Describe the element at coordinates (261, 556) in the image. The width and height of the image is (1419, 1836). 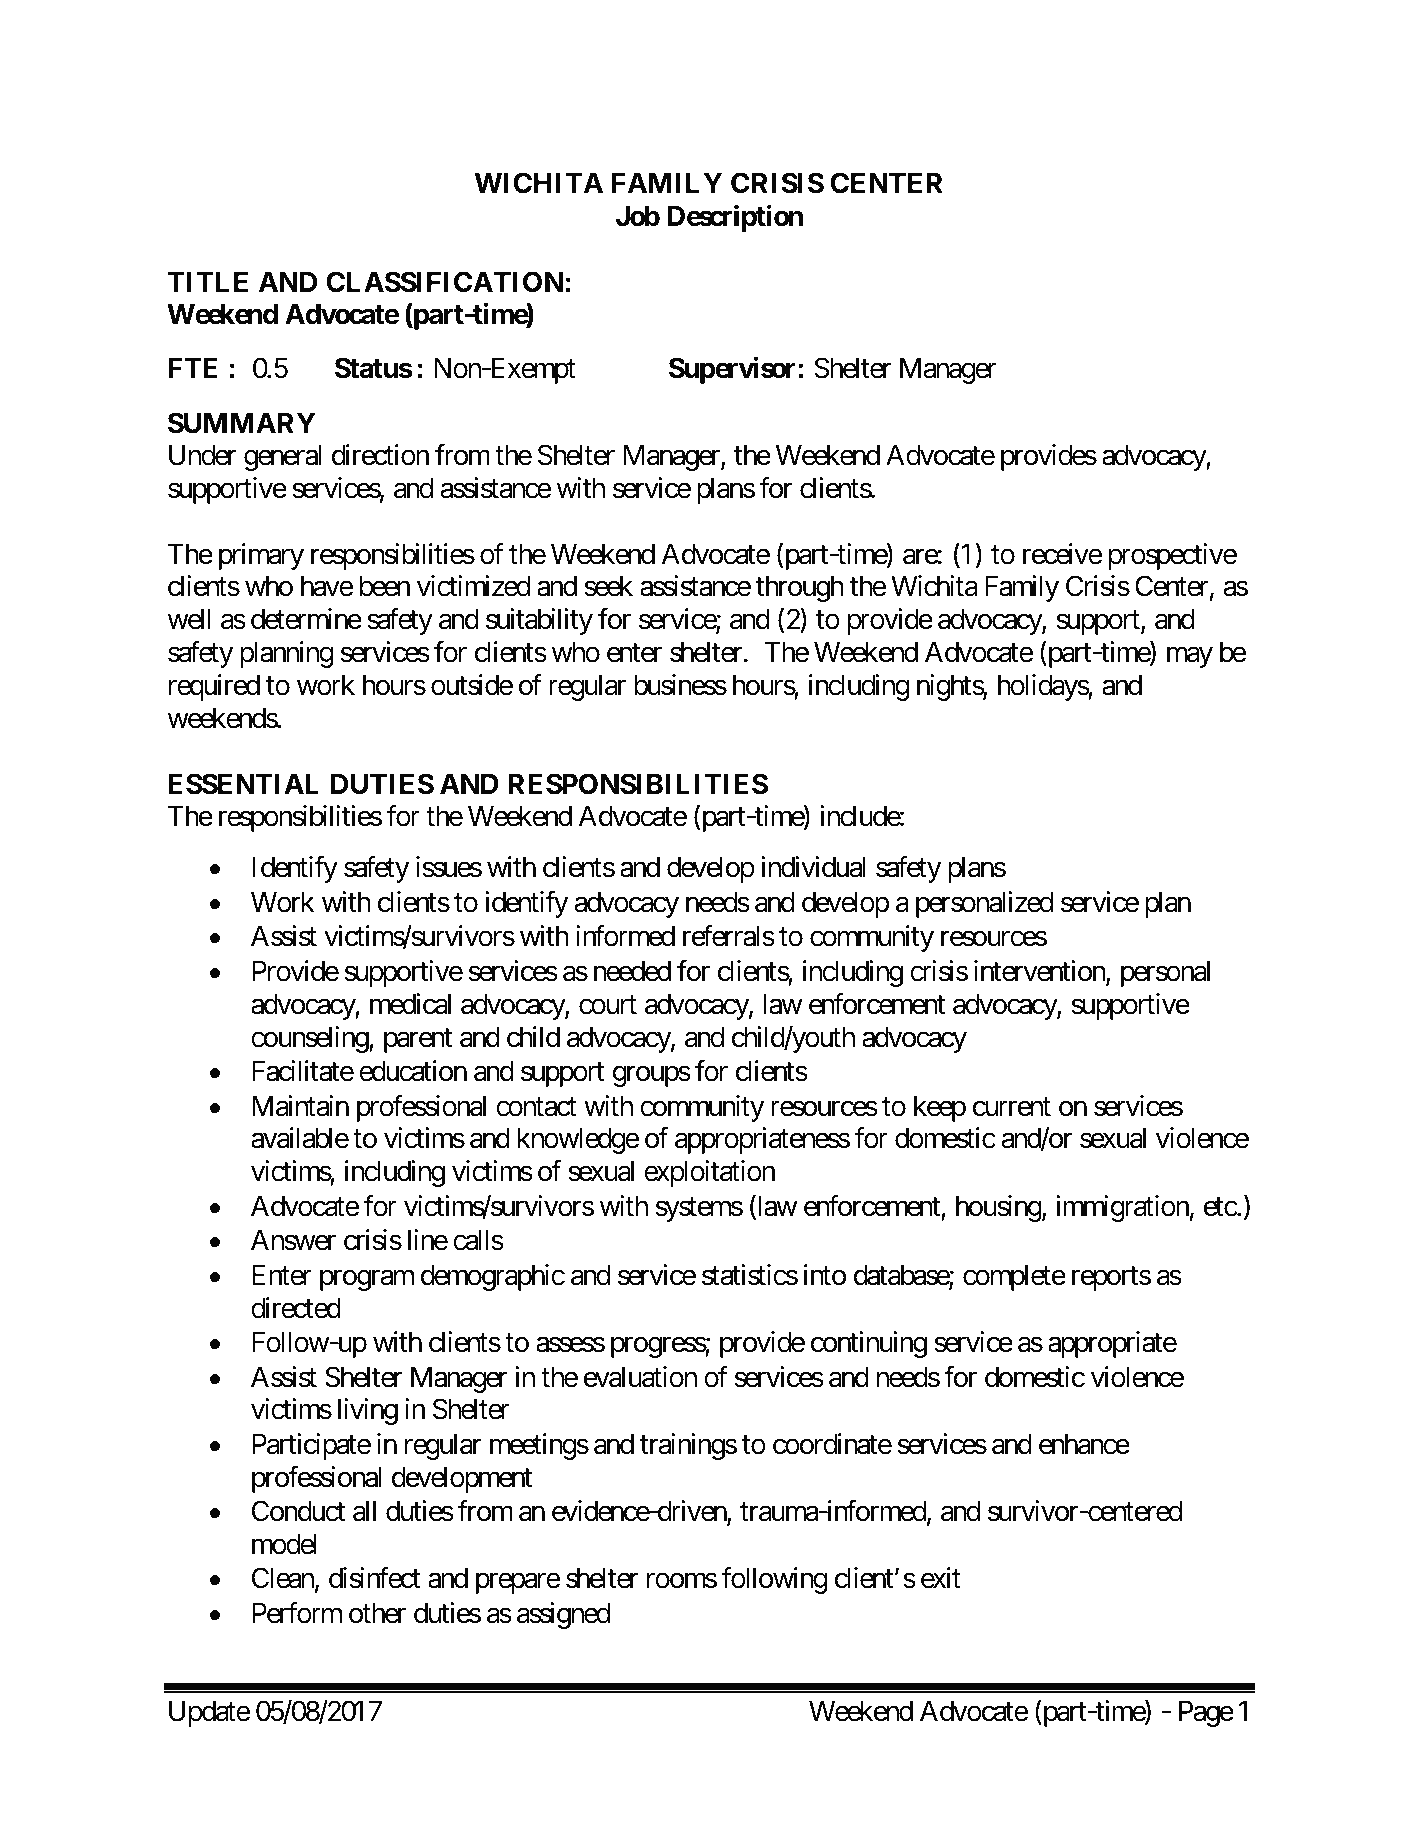
I see `primary` at that location.
